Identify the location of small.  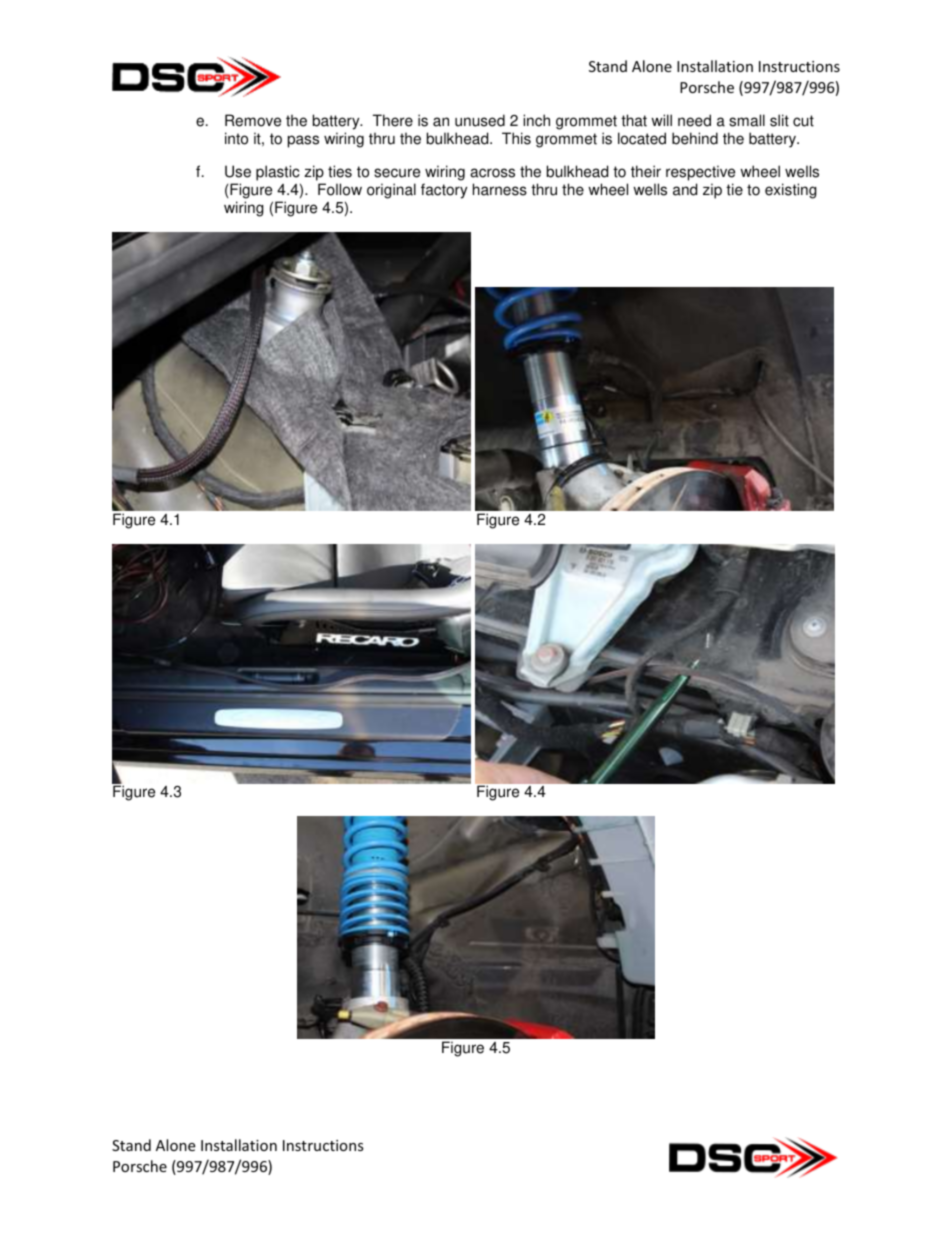
(747, 120).
